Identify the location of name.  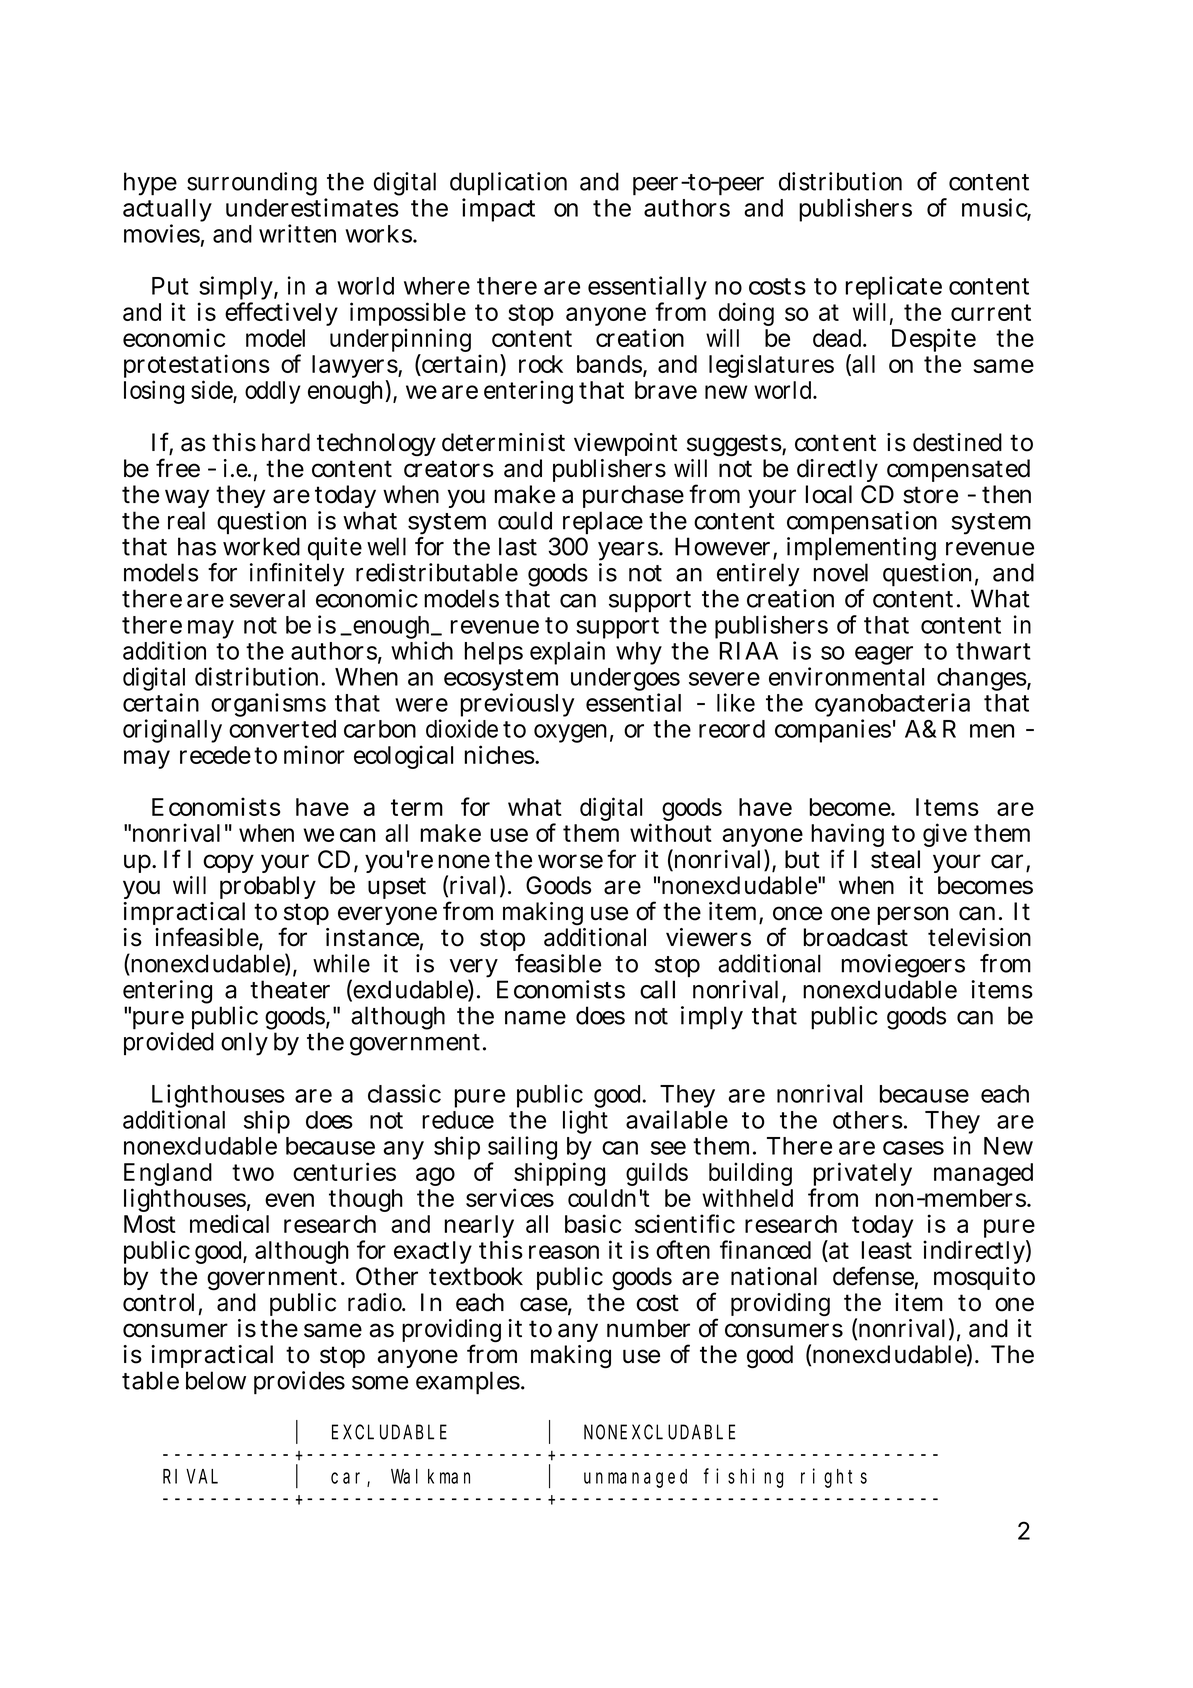
(535, 1018).
